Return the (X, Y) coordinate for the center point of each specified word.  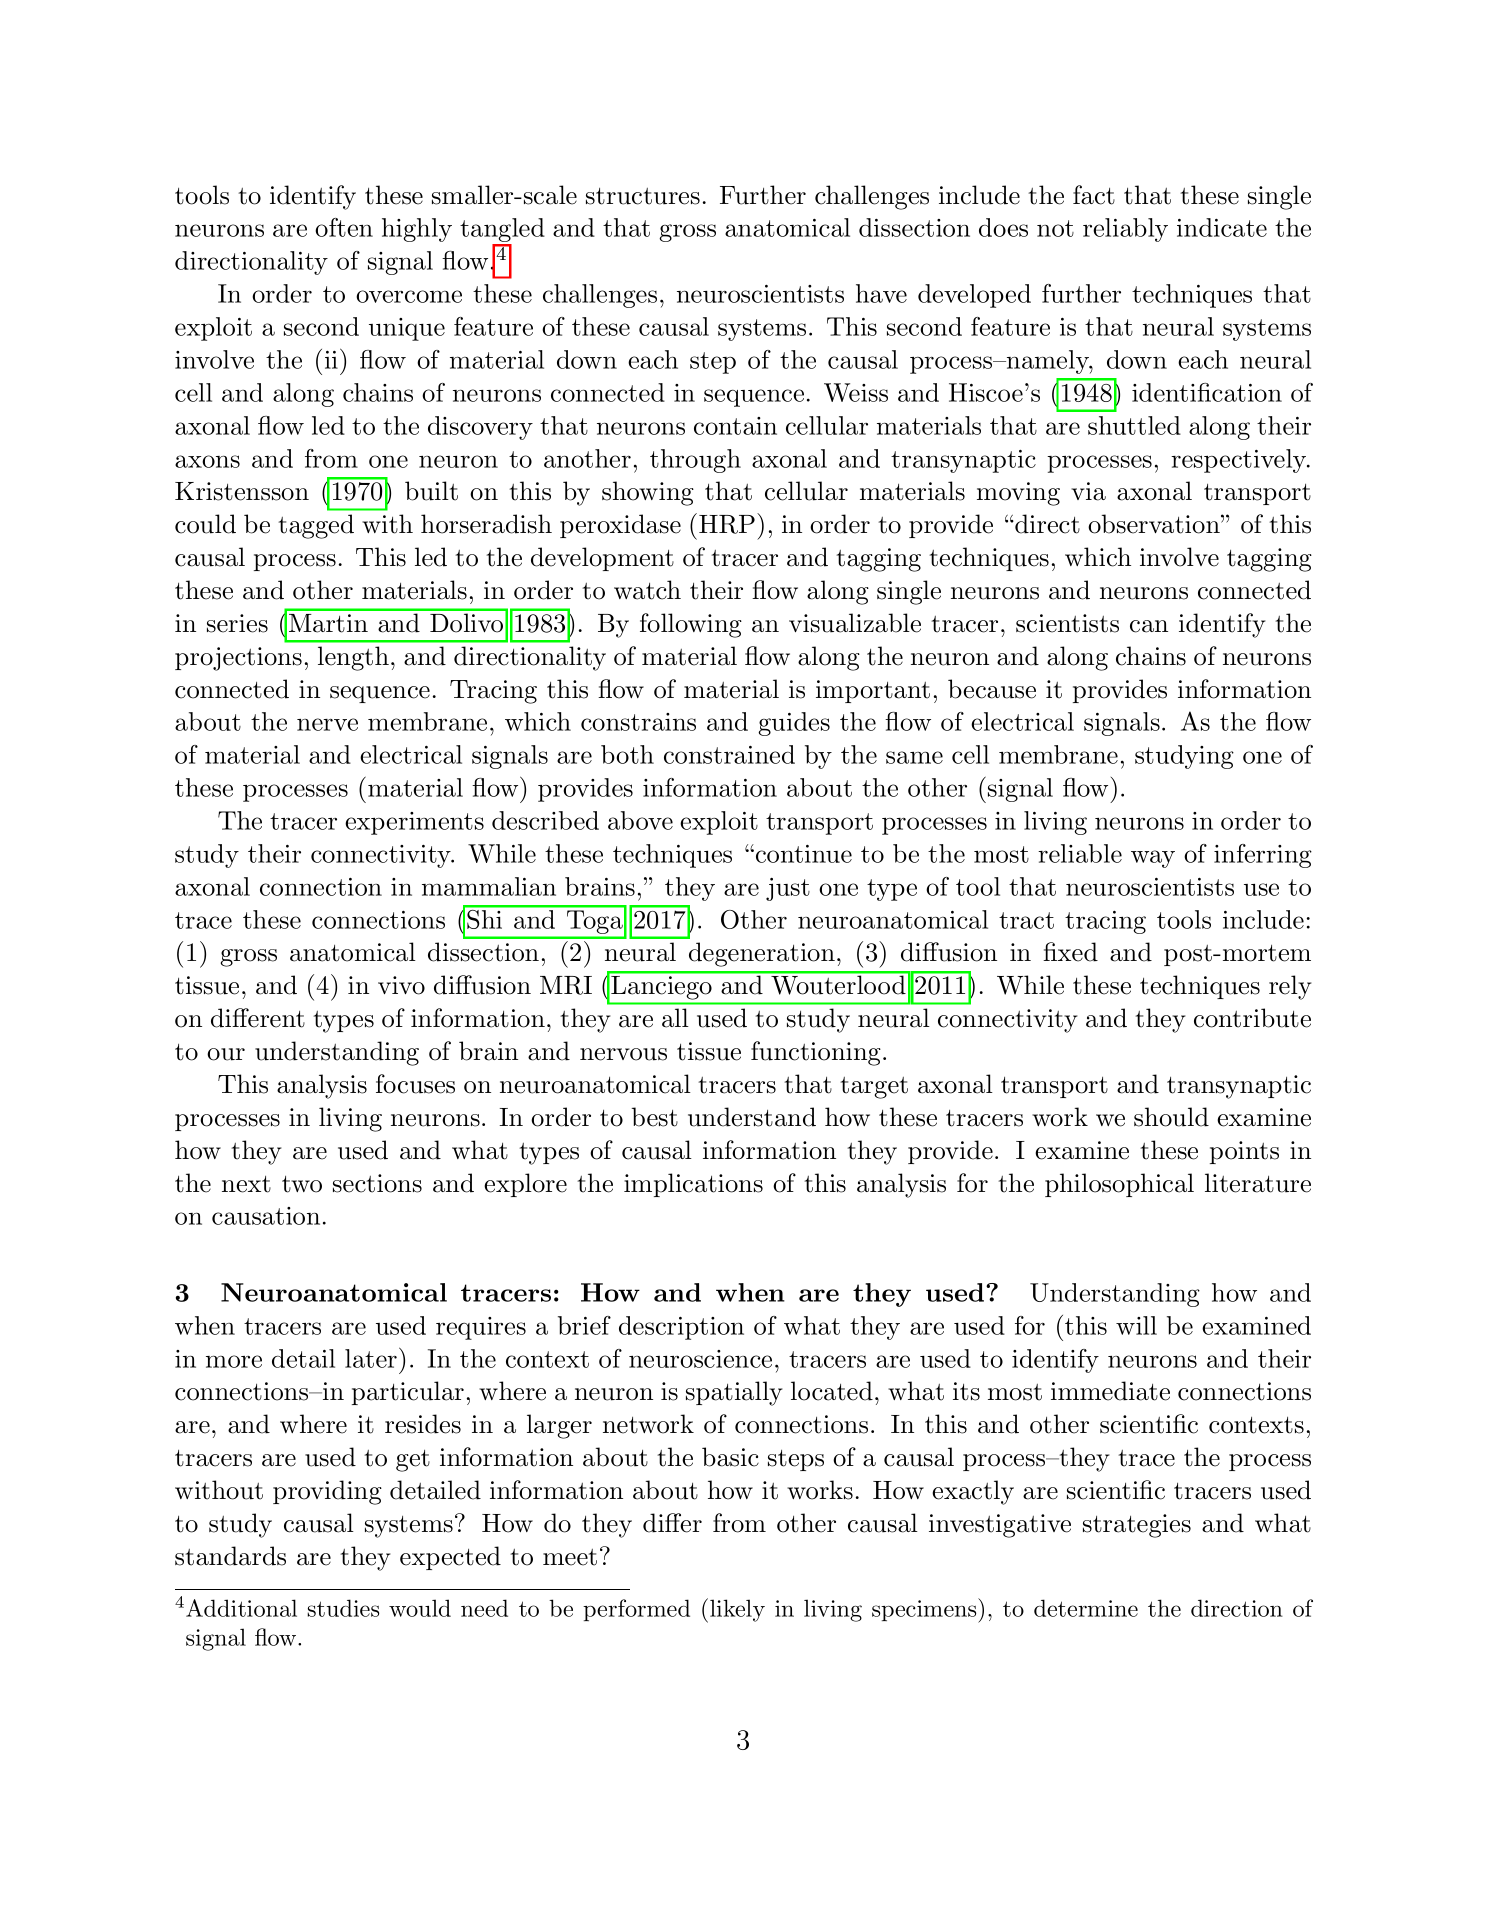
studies (343, 1608)
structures (643, 196)
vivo (401, 985)
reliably (1125, 230)
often (344, 227)
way (1153, 859)
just (788, 889)
